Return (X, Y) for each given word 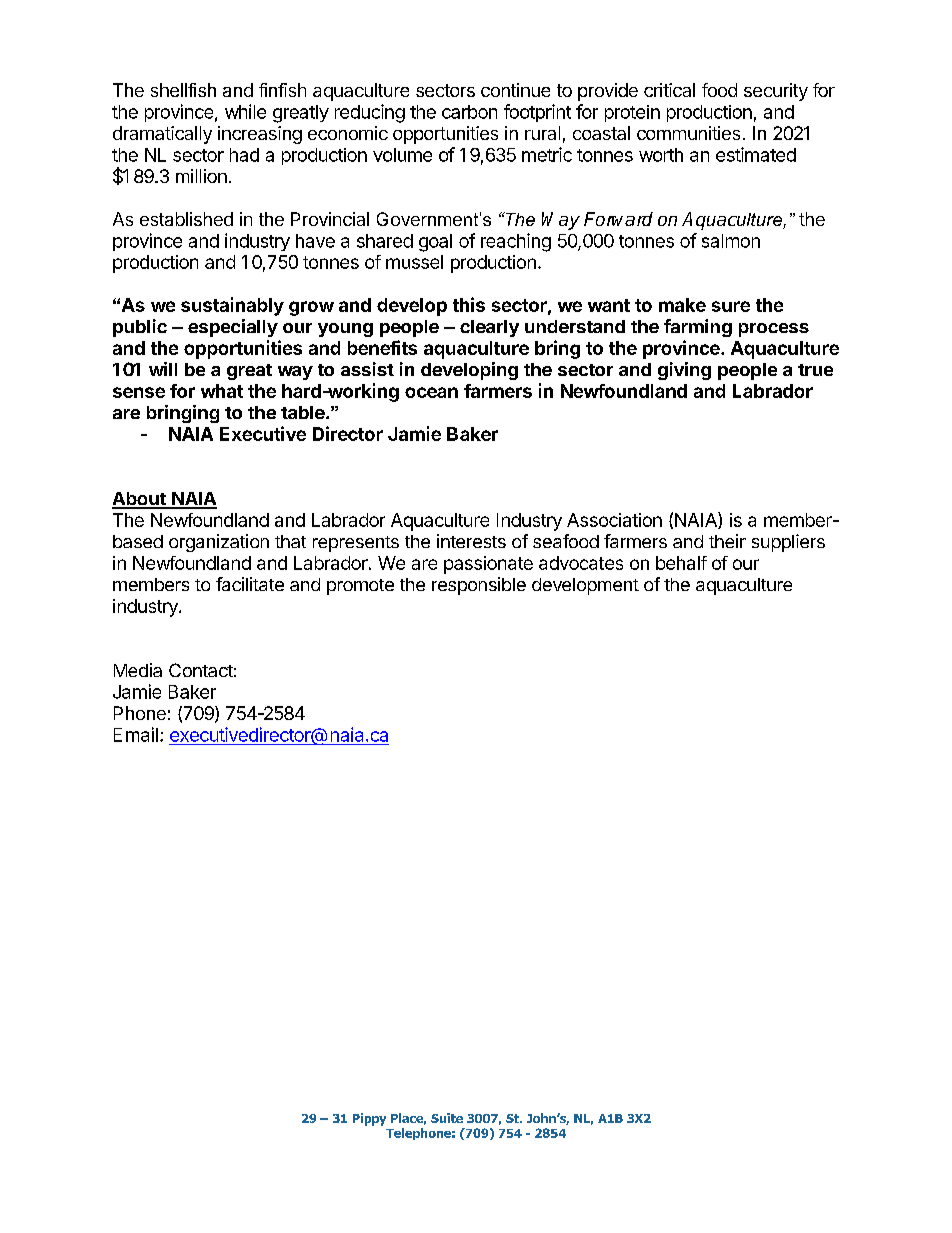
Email (136, 734)
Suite (447, 1118)
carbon (469, 112)
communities (688, 133)
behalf (681, 563)
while (245, 111)
